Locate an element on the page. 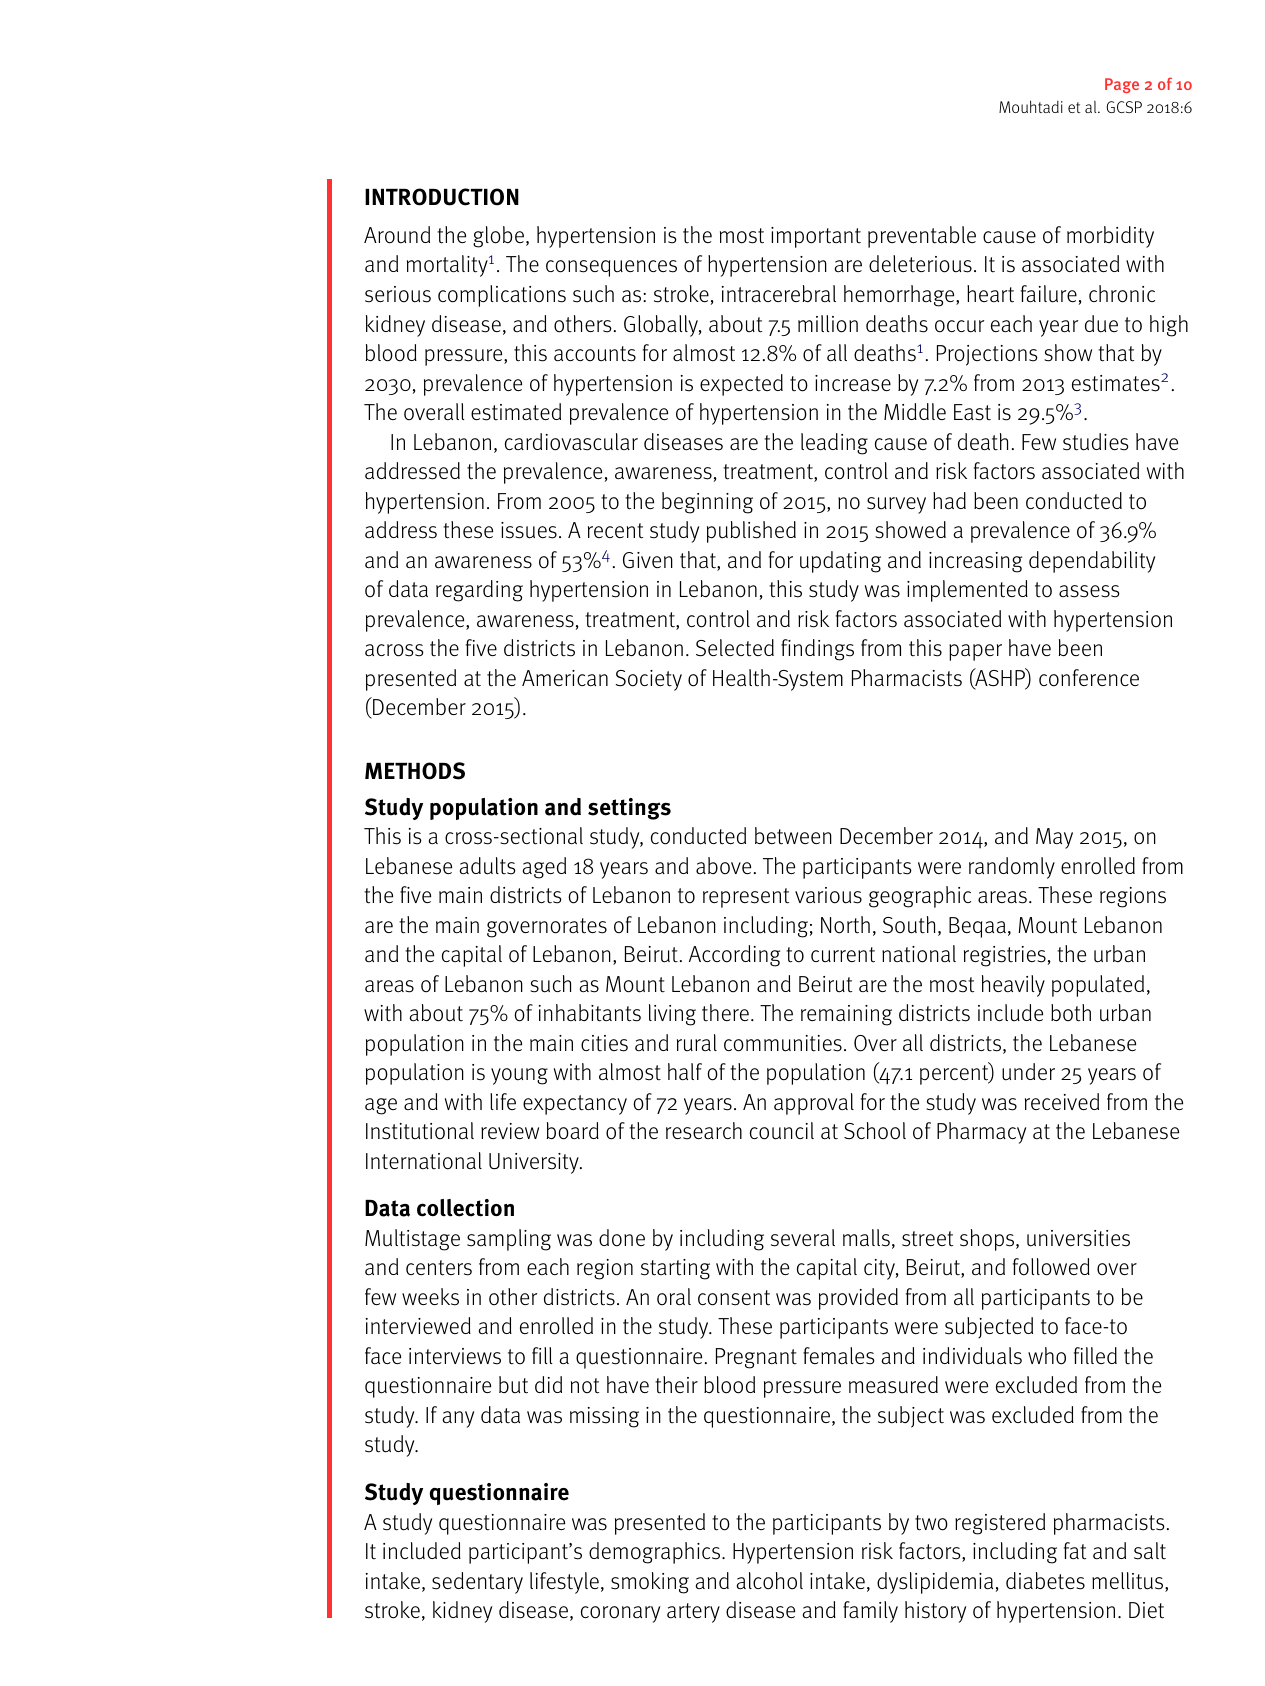 The height and width of the image is (1686, 1265). studies is located at coordinates (1096, 442).
